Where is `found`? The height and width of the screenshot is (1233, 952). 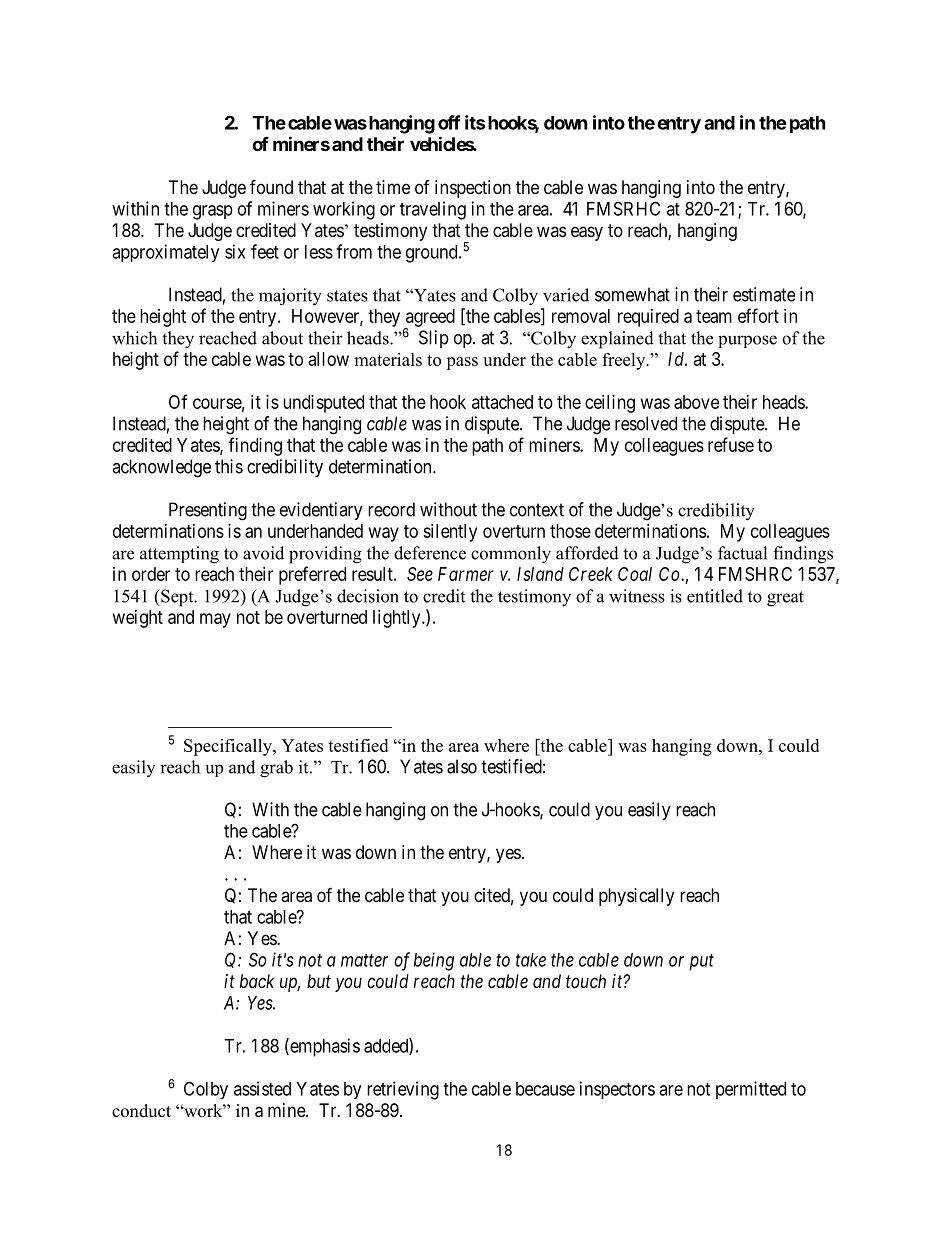 found is located at coordinates (271, 186).
